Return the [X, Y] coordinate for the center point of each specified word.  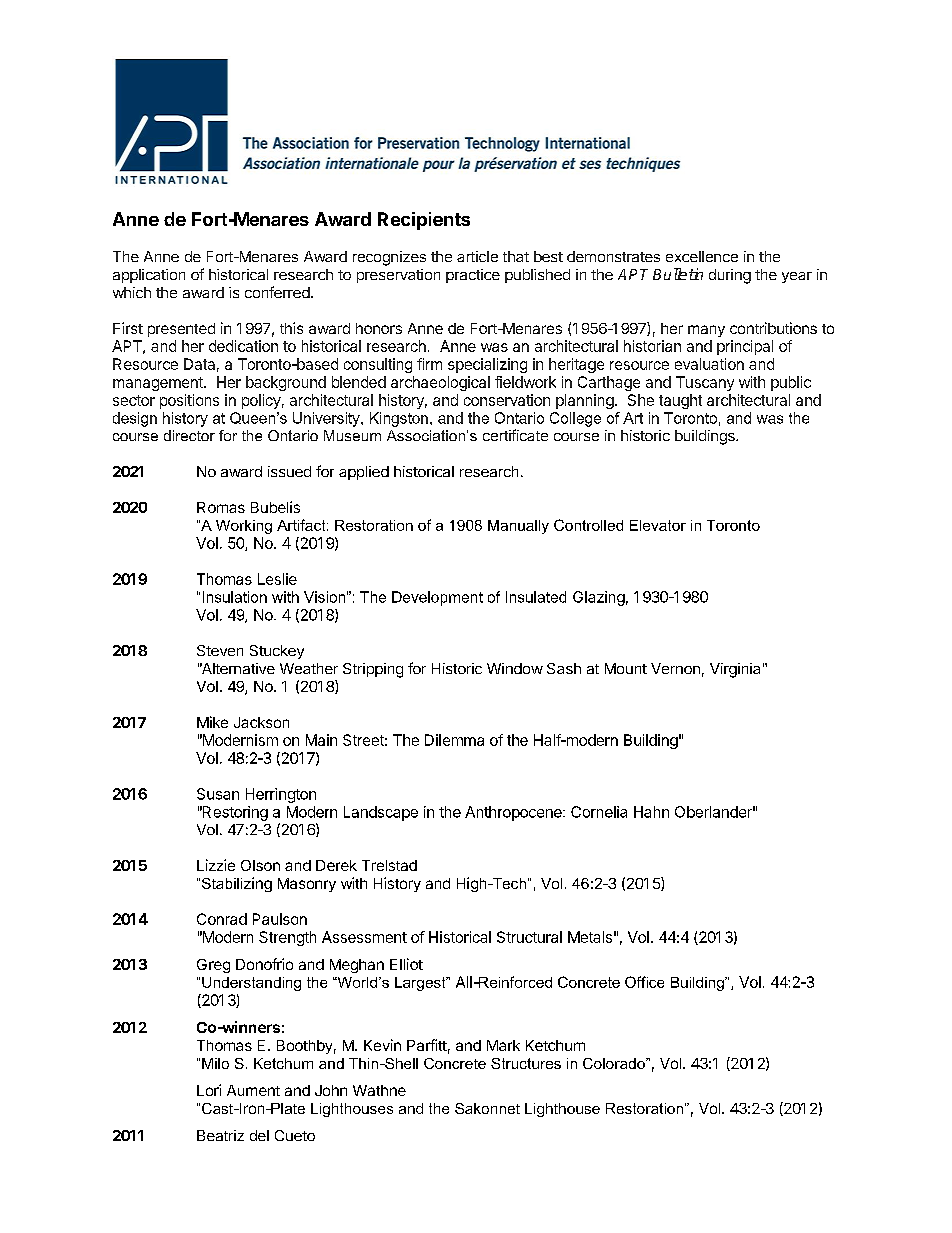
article [477, 256]
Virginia [735, 670]
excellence [702, 256]
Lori [209, 1090]
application [149, 276]
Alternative [237, 668]
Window [515, 668]
